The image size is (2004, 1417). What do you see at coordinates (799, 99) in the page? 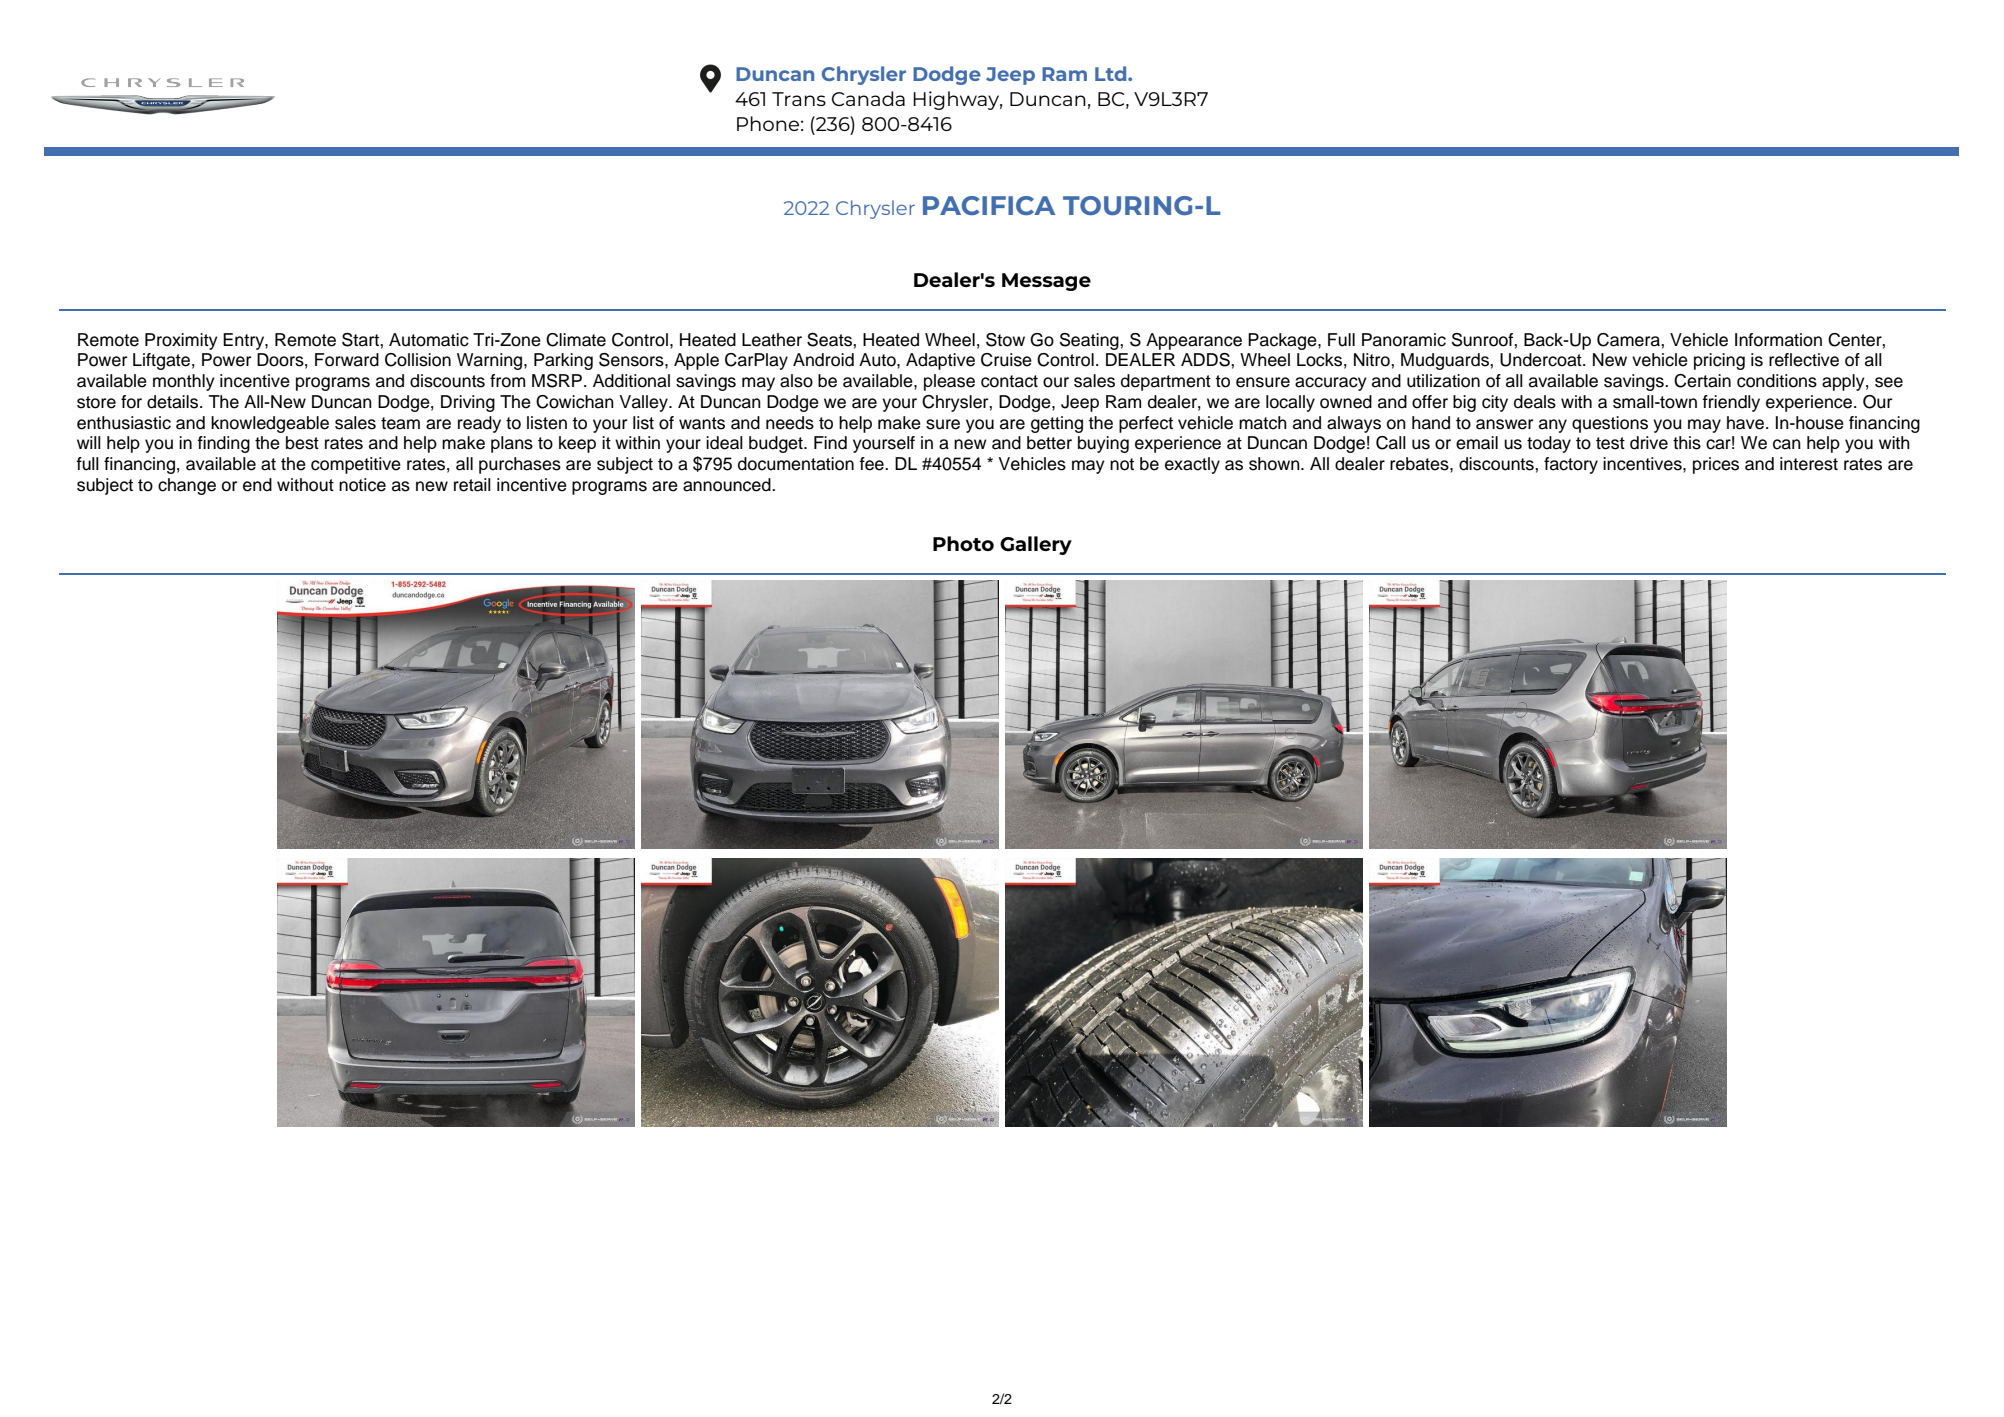
I see `Trans` at bounding box center [799, 99].
